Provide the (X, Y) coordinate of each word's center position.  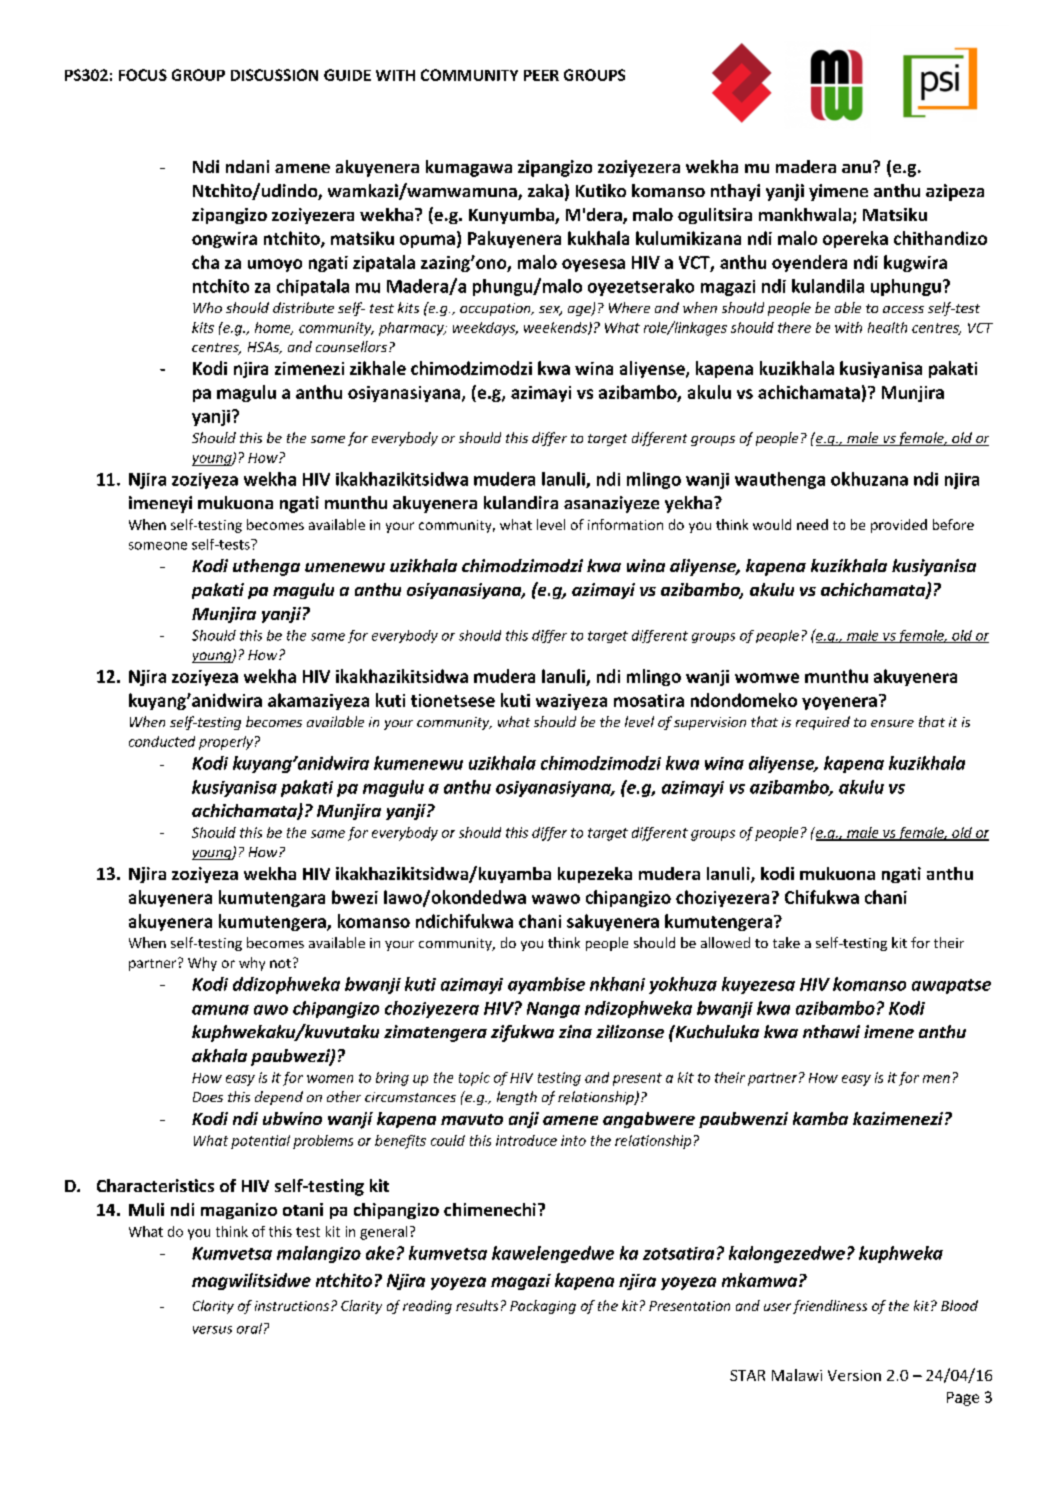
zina (575, 1031)
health (887, 327)
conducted (162, 741)
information (625, 524)
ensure (892, 723)
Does (208, 1097)
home (274, 328)
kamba (820, 1118)
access (903, 309)
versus (212, 1330)
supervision (710, 723)
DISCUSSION (274, 75)
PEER (541, 75)
